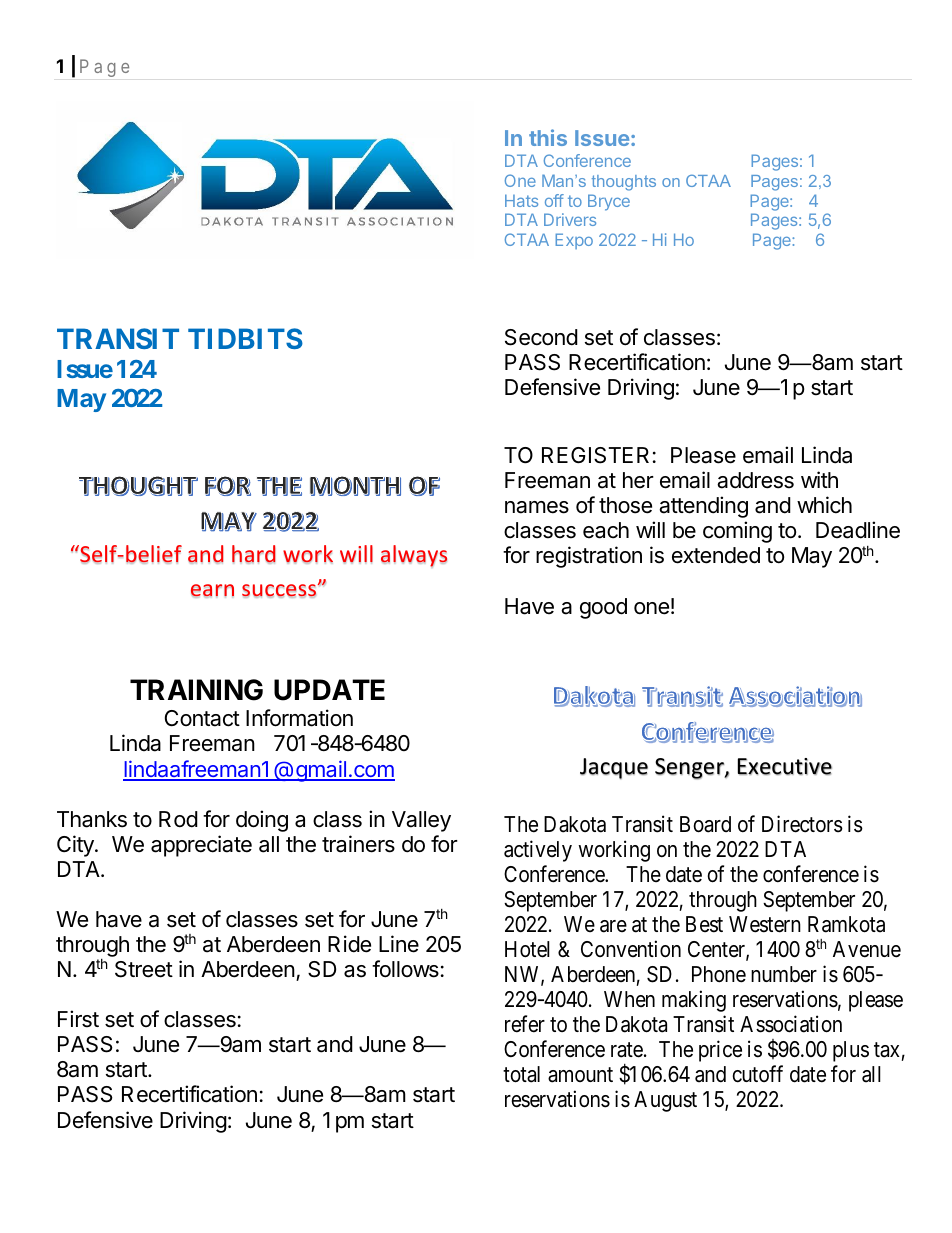  What do you see at coordinates (716, 555) in the screenshot?
I see `extended` at bounding box center [716, 555].
